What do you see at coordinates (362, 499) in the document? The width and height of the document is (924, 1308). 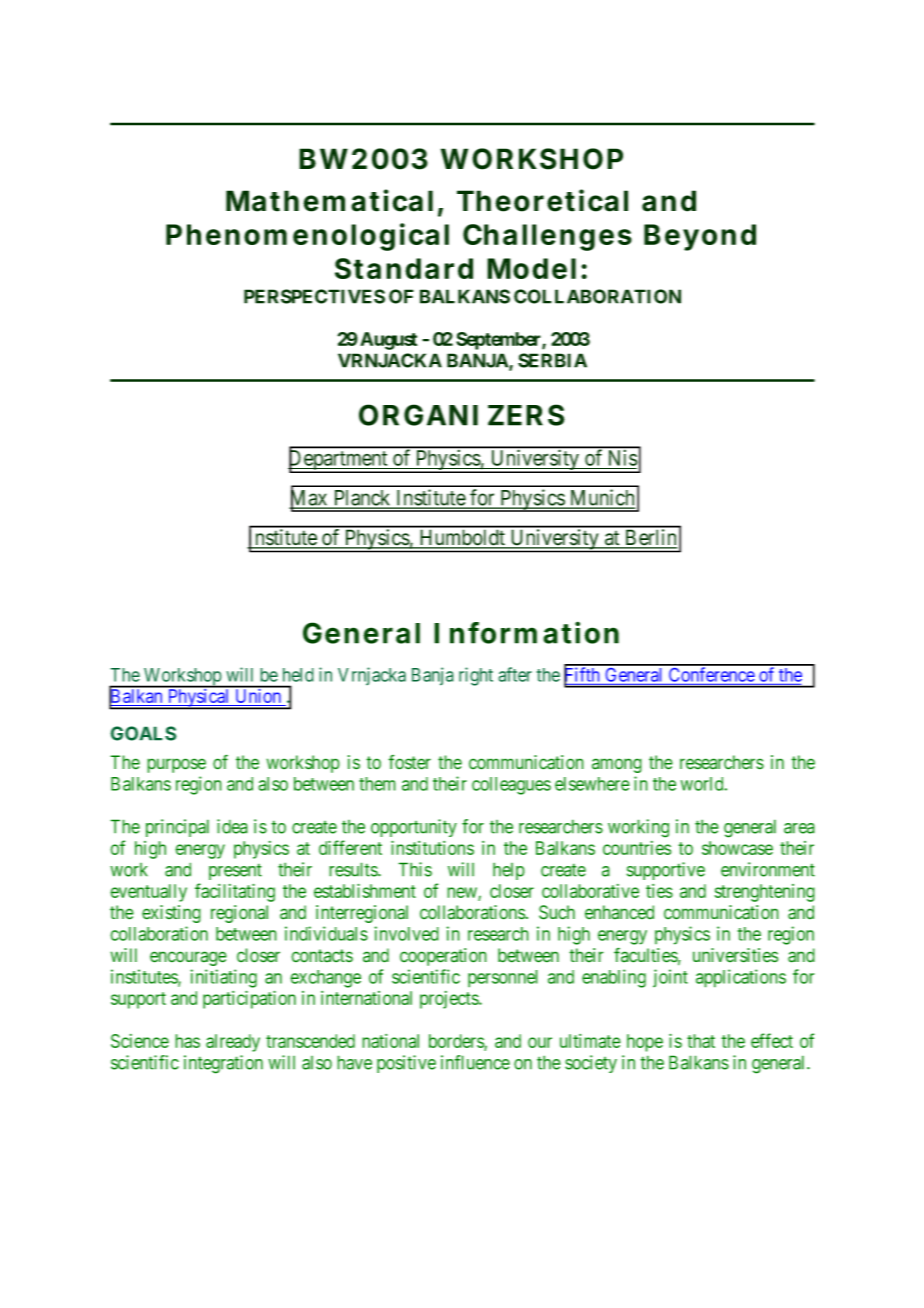 I see `Planck` at bounding box center [362, 499].
